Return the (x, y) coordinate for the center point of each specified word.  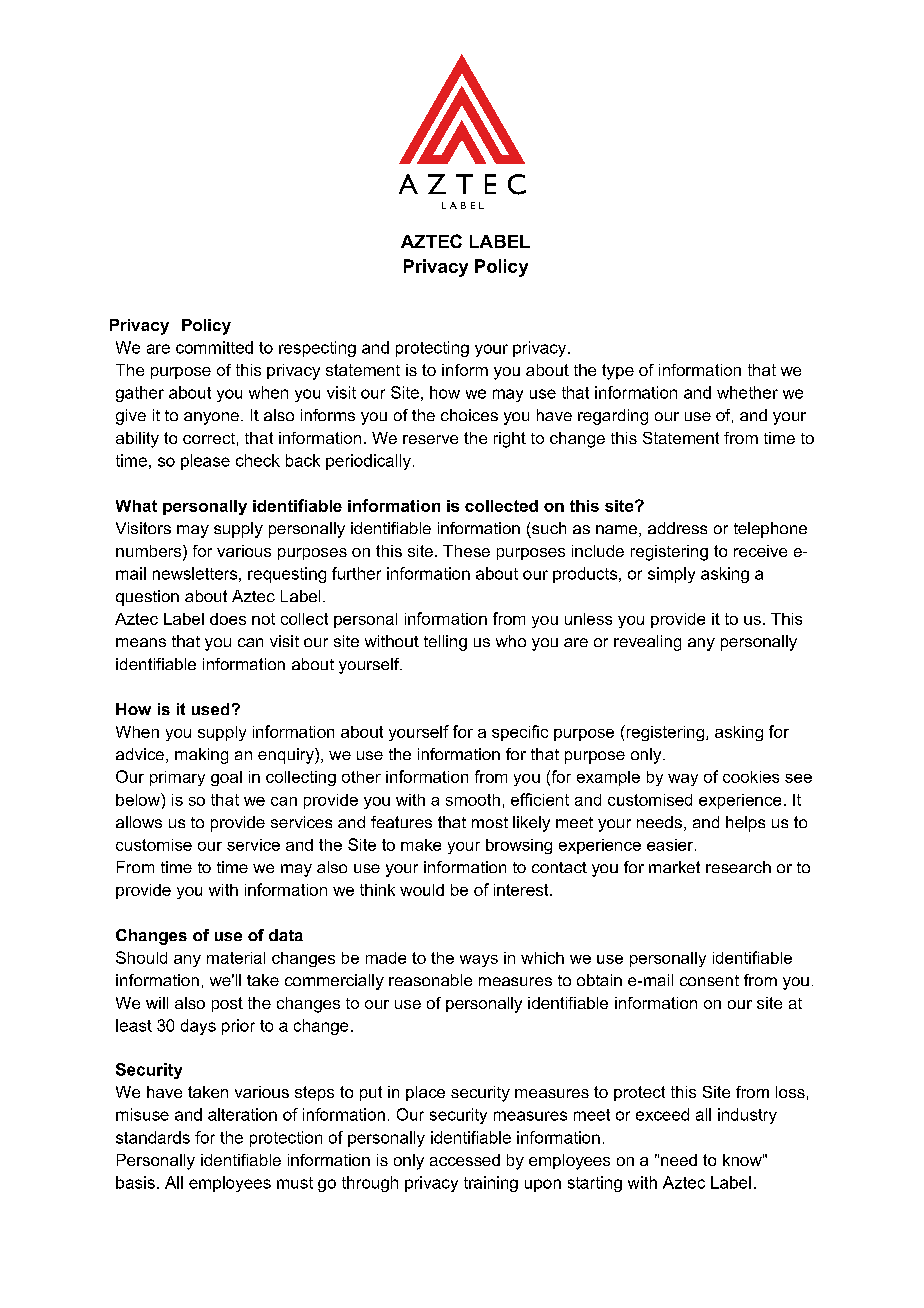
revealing (647, 643)
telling (445, 643)
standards (153, 1137)
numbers (150, 552)
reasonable (430, 980)
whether (747, 392)
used (210, 709)
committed (214, 347)
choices (469, 415)
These (466, 551)
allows (139, 822)
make (421, 845)
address (677, 528)
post (227, 1004)
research (738, 867)
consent (709, 980)
